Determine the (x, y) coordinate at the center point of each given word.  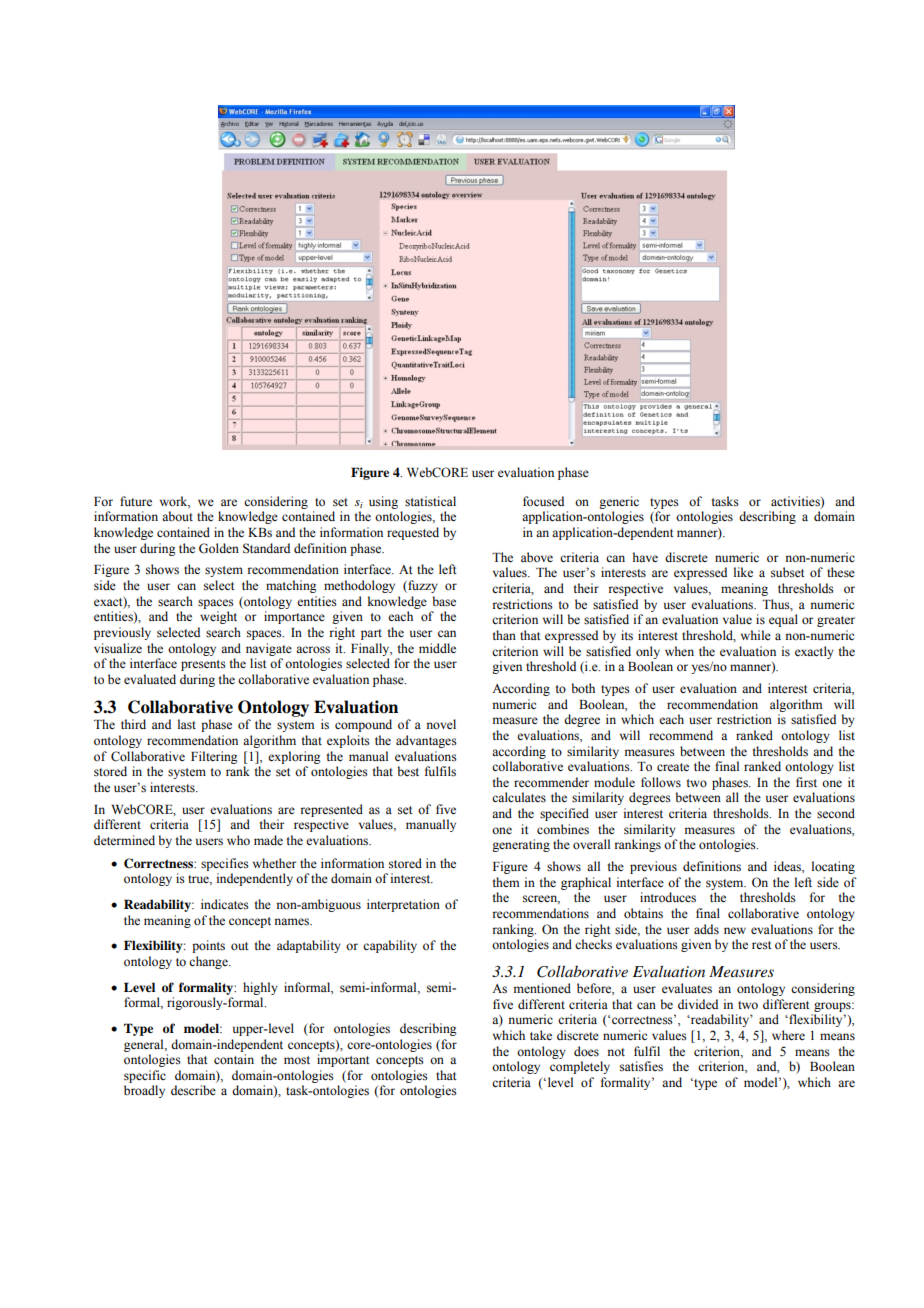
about (177, 516)
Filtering (214, 757)
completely (580, 1067)
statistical (430, 501)
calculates (519, 797)
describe (193, 1090)
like (743, 572)
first (806, 782)
